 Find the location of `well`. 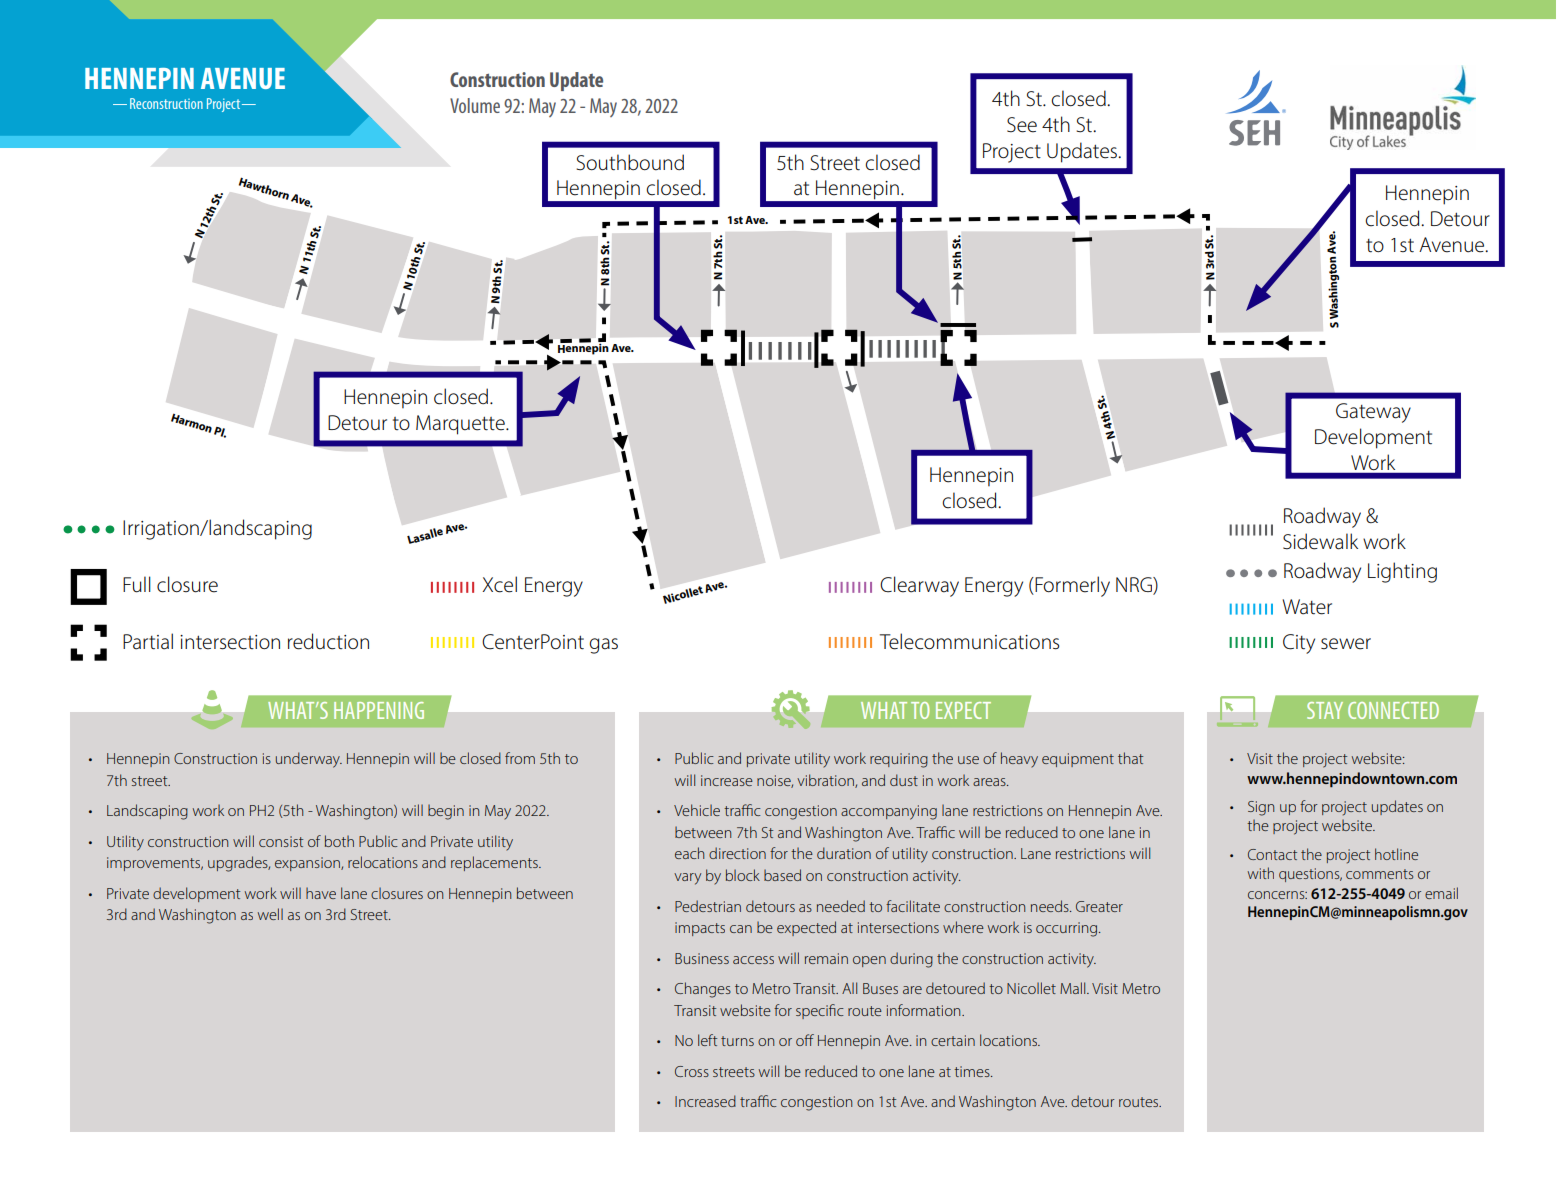

well is located at coordinates (270, 914).
